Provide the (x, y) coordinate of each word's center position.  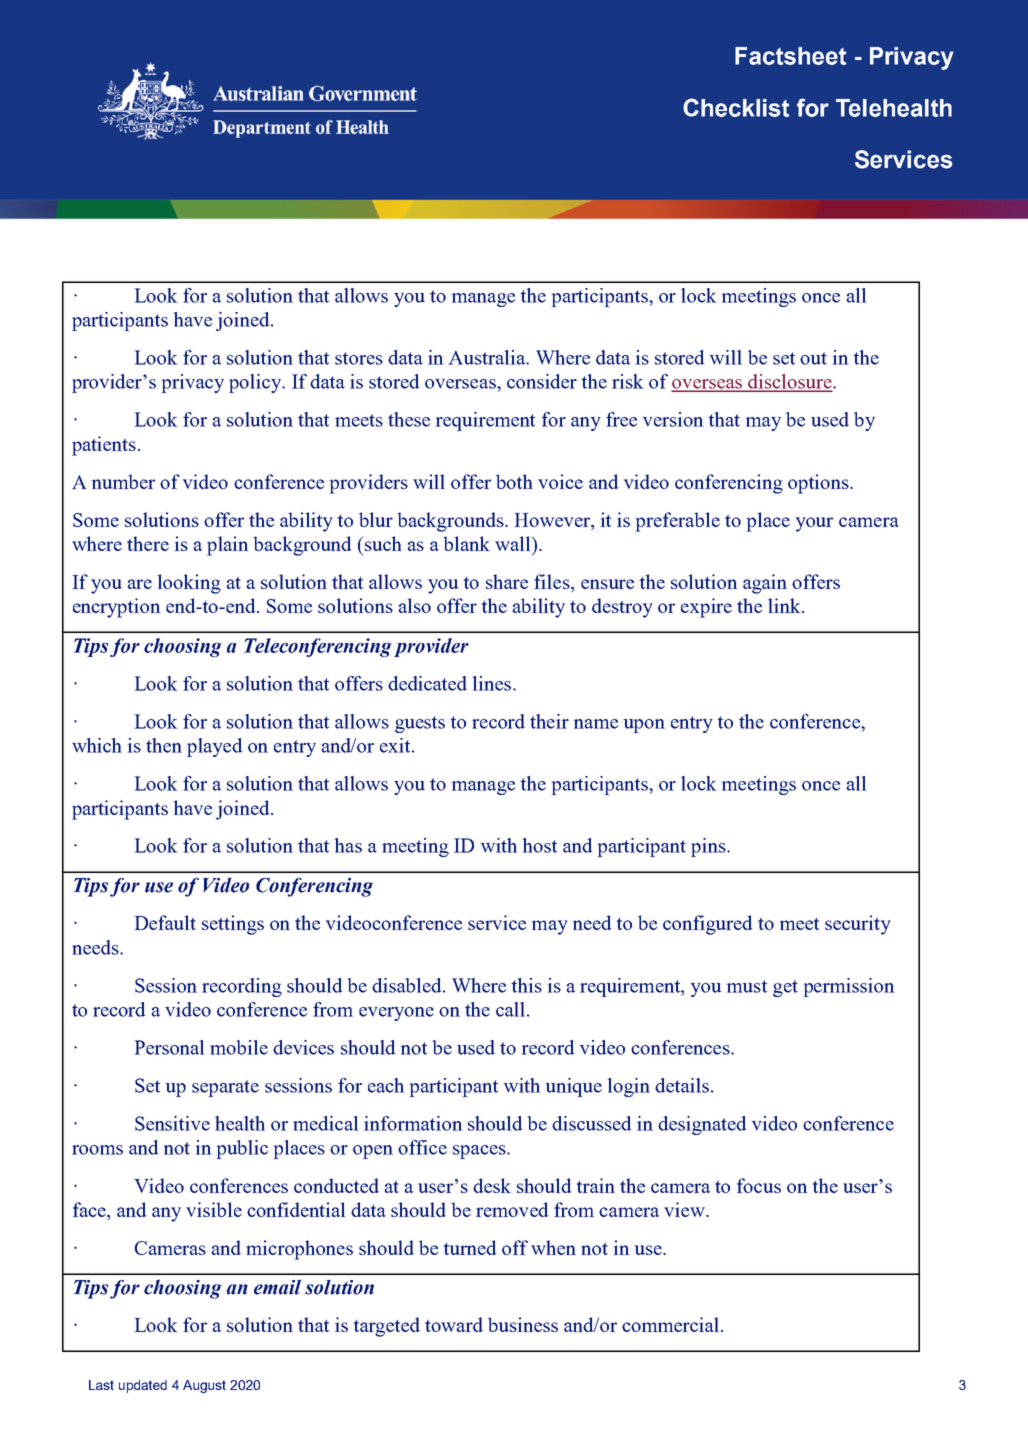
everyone (396, 1014)
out (813, 358)
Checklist (736, 107)
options (819, 484)
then (164, 745)
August (204, 1386)
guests (420, 724)
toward (454, 1324)
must (747, 986)
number (123, 481)
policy (256, 383)
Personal (169, 1047)
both (514, 481)
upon (644, 726)
